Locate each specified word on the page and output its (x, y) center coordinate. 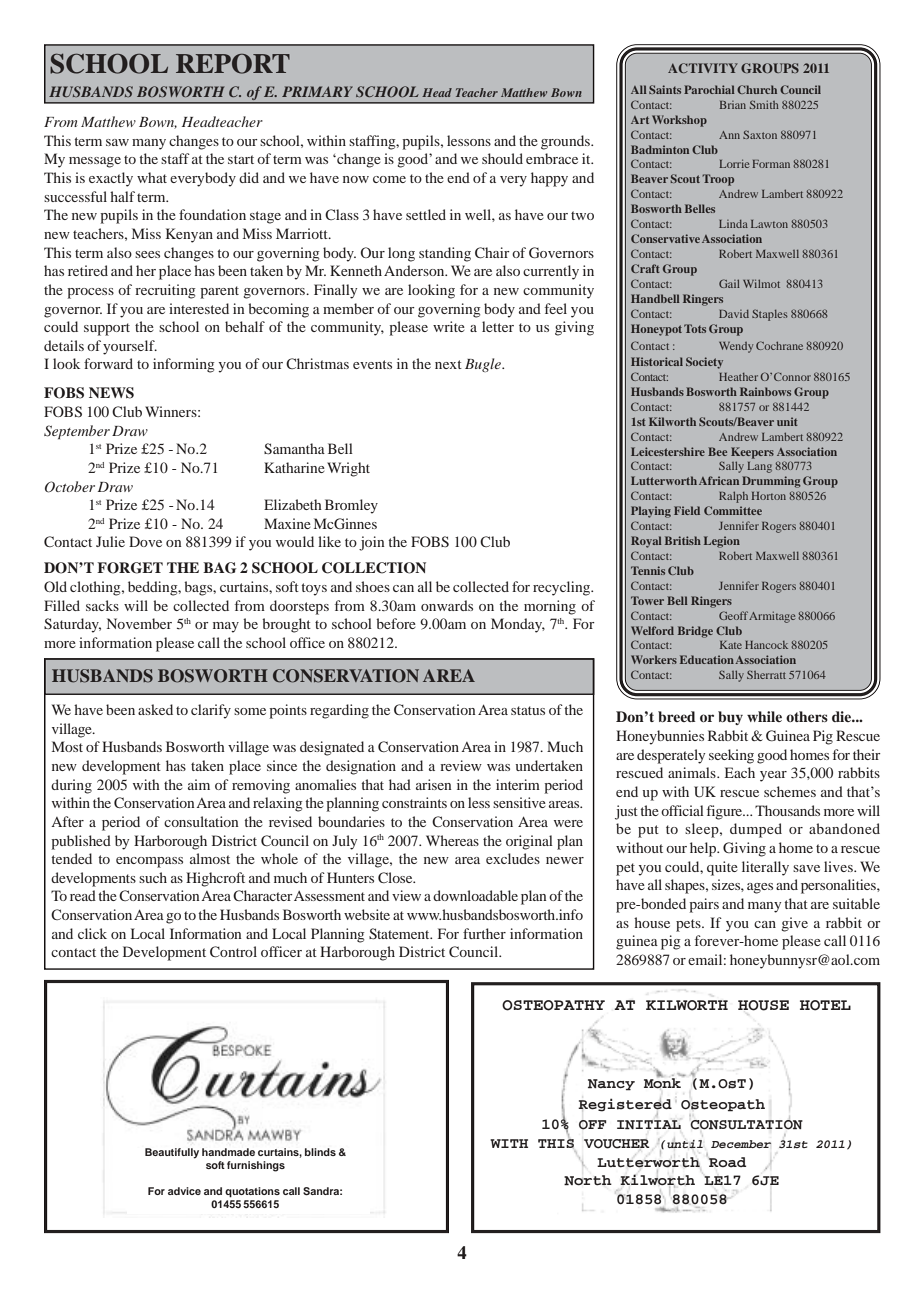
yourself (130, 347)
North (588, 1180)
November (139, 623)
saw (117, 142)
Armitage (772, 617)
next (448, 364)
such (153, 877)
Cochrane (779, 345)
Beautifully (172, 1153)
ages (760, 888)
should (502, 158)
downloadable (475, 895)
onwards (447, 605)
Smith (764, 104)
